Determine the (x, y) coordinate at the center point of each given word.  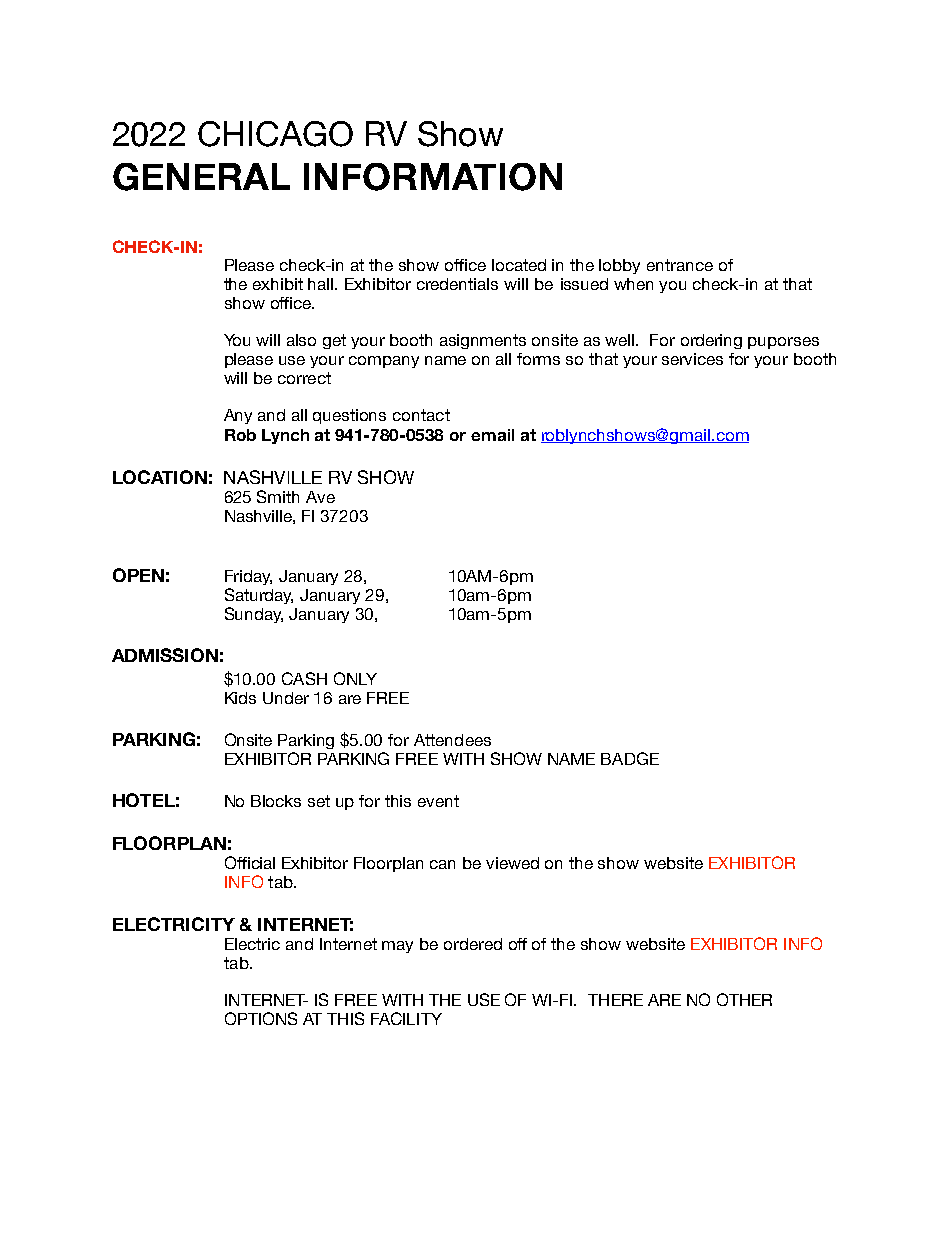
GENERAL (201, 177)
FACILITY (406, 1018)
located (519, 265)
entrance (680, 265)
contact (421, 415)
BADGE (630, 758)
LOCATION (160, 477)
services (692, 359)
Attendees (452, 740)
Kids (240, 698)
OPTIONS (261, 1018)
